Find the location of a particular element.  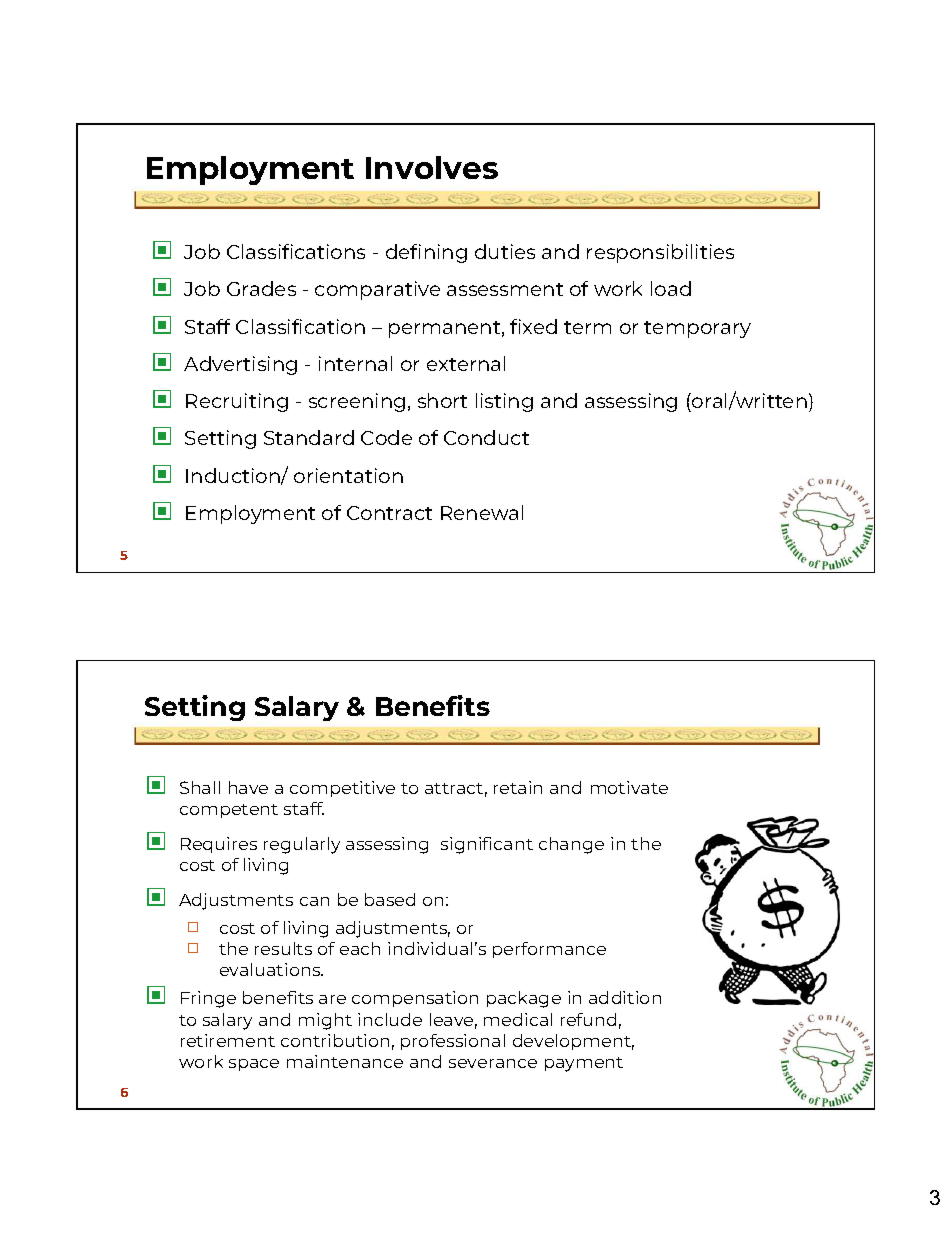

responsibilities is located at coordinates (660, 253).
